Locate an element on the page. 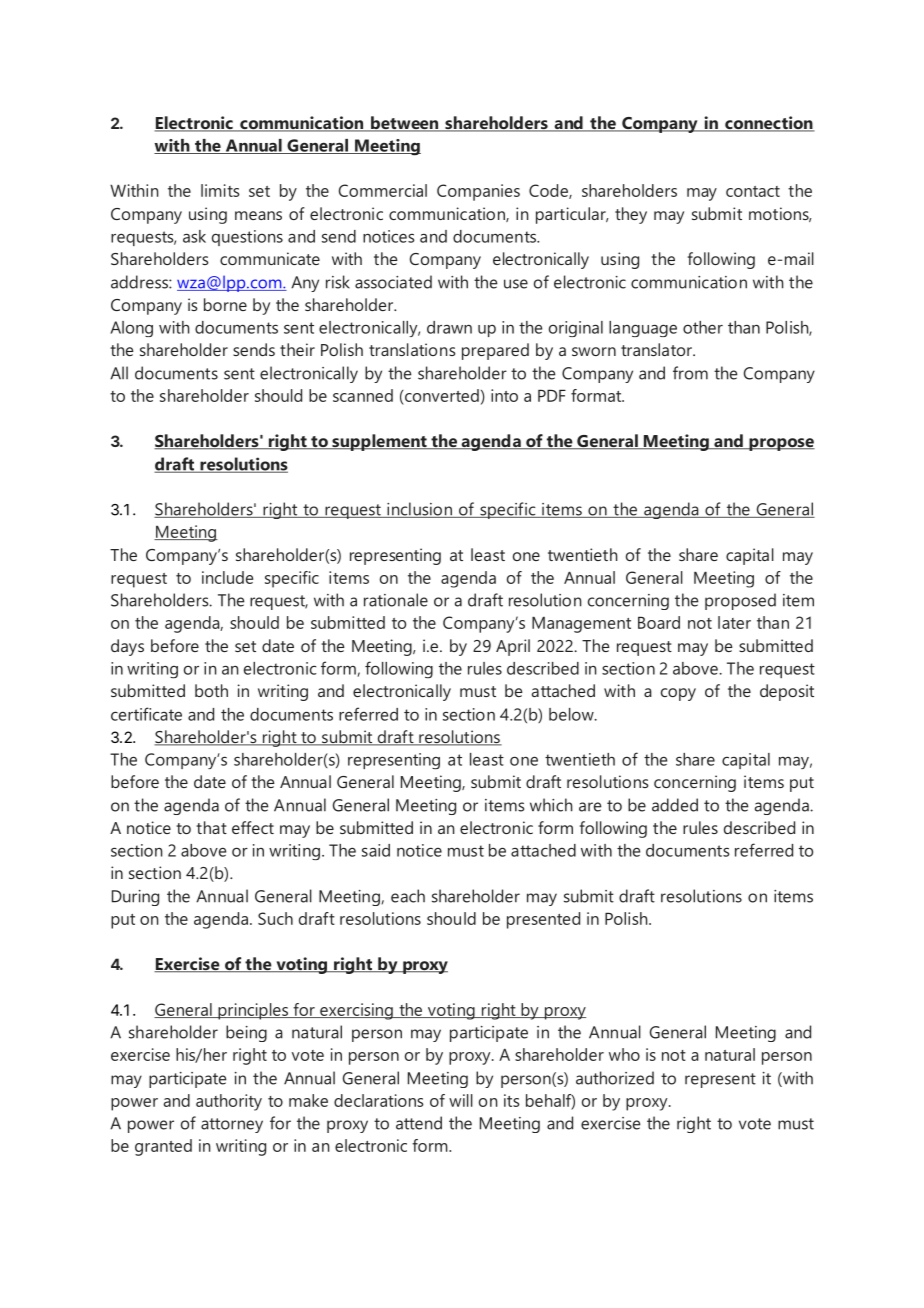 The height and width of the document is (1308, 924). which is located at coordinates (551, 805).
